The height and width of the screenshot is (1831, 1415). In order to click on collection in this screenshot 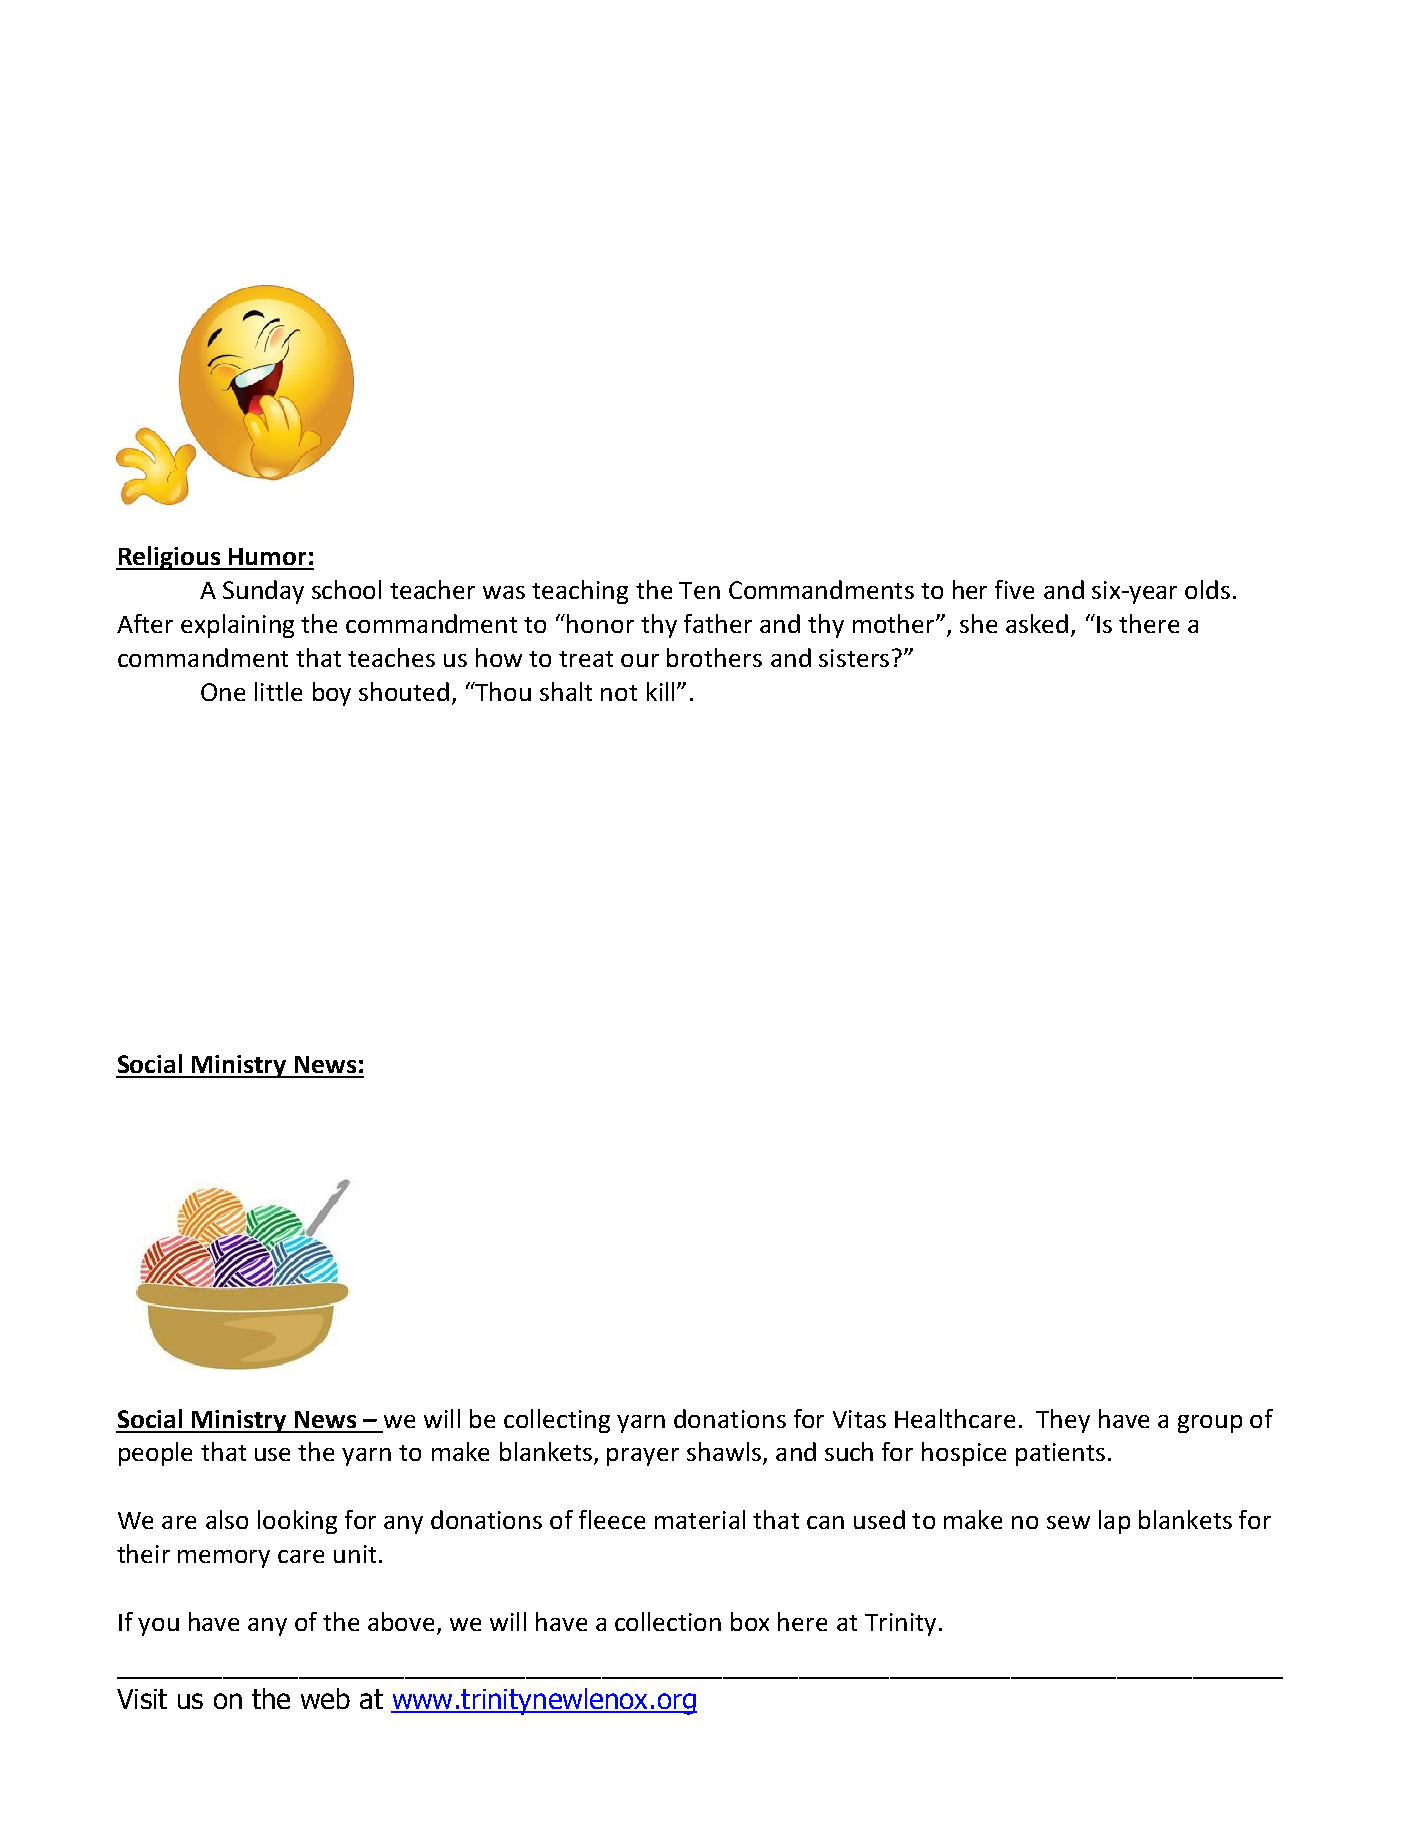, I will do `click(668, 1621)`.
